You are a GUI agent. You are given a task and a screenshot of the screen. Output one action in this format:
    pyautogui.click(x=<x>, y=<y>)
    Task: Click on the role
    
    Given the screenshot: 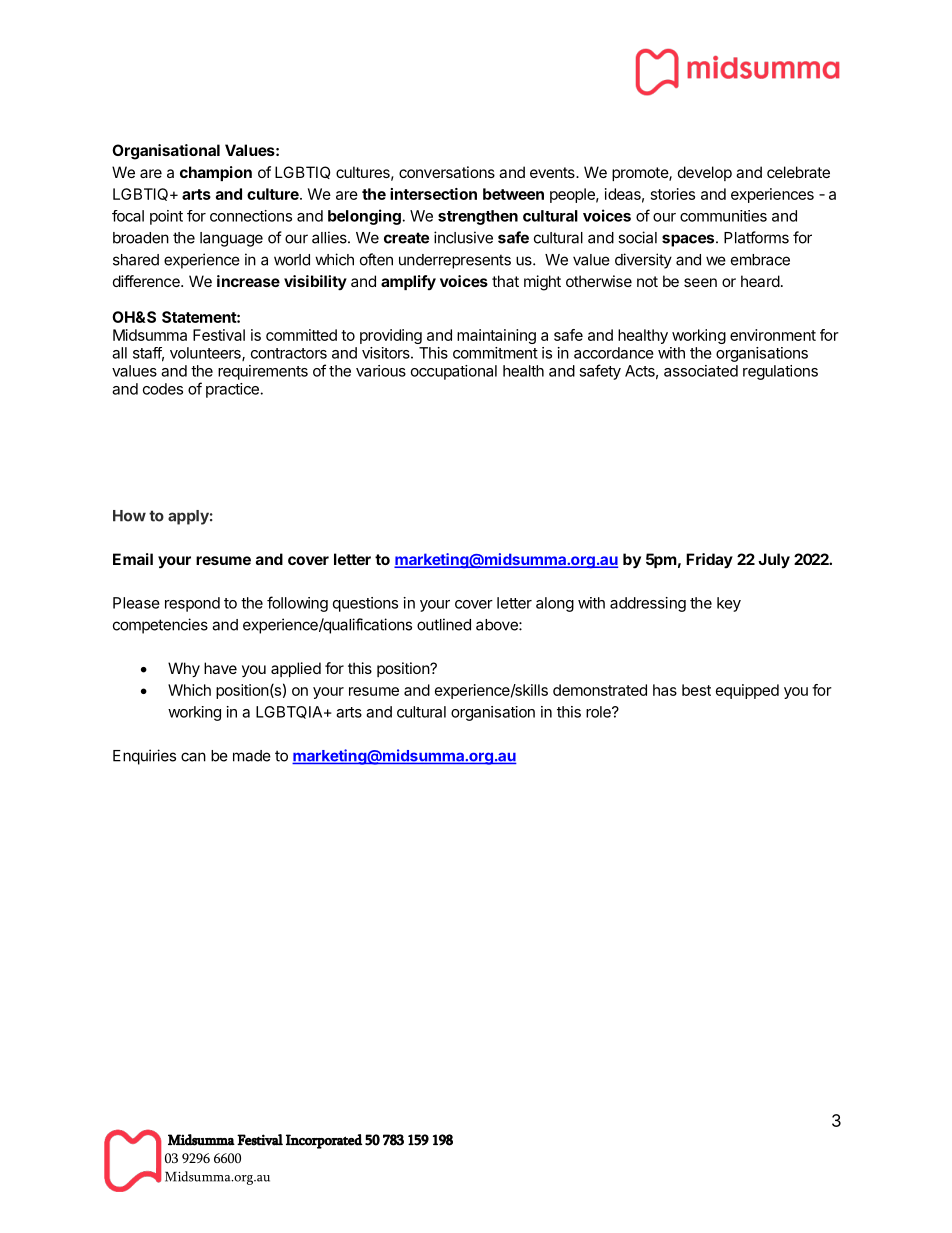 What is the action you would take?
    pyautogui.click(x=599, y=712)
